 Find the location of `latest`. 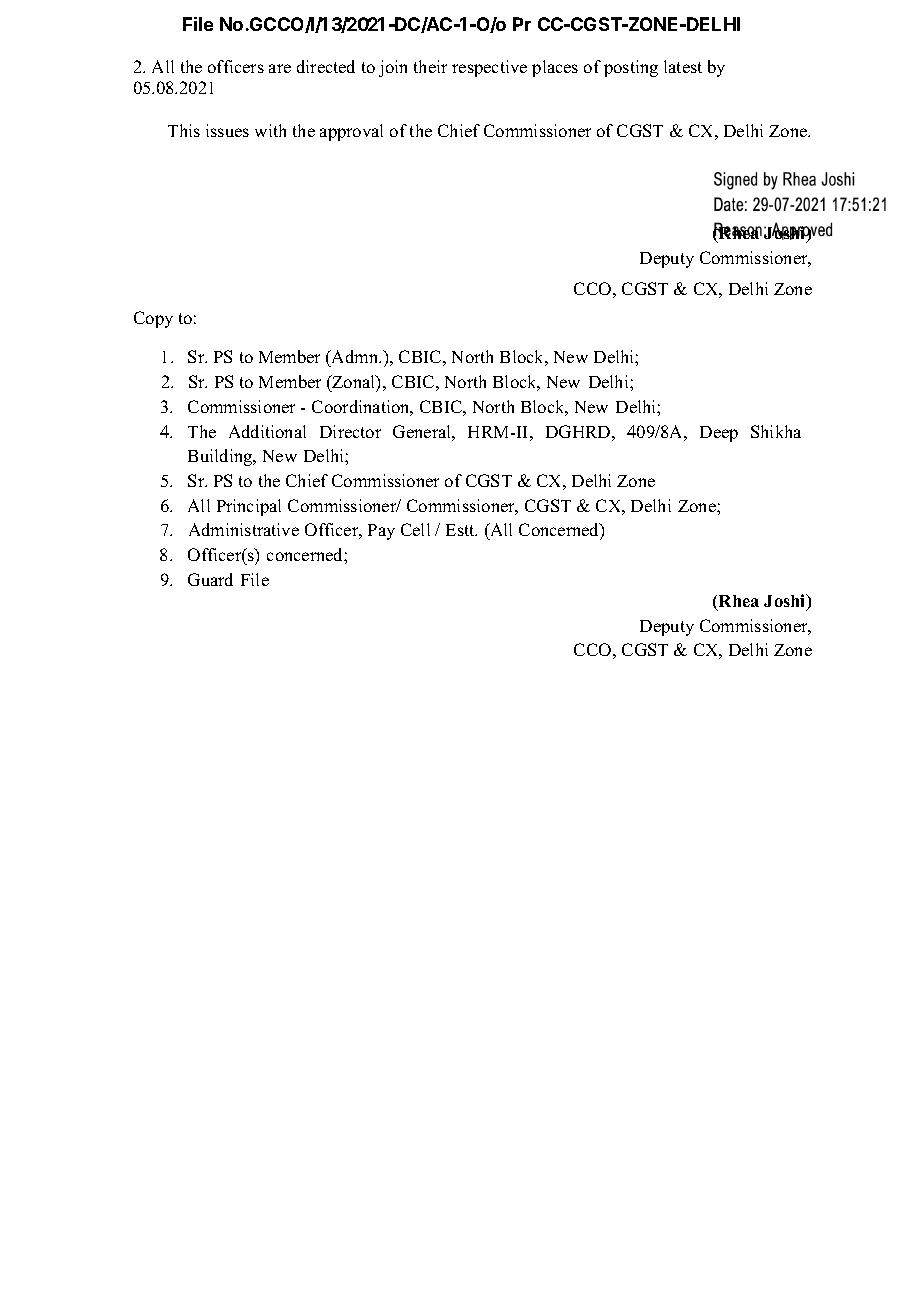

latest is located at coordinates (683, 66).
